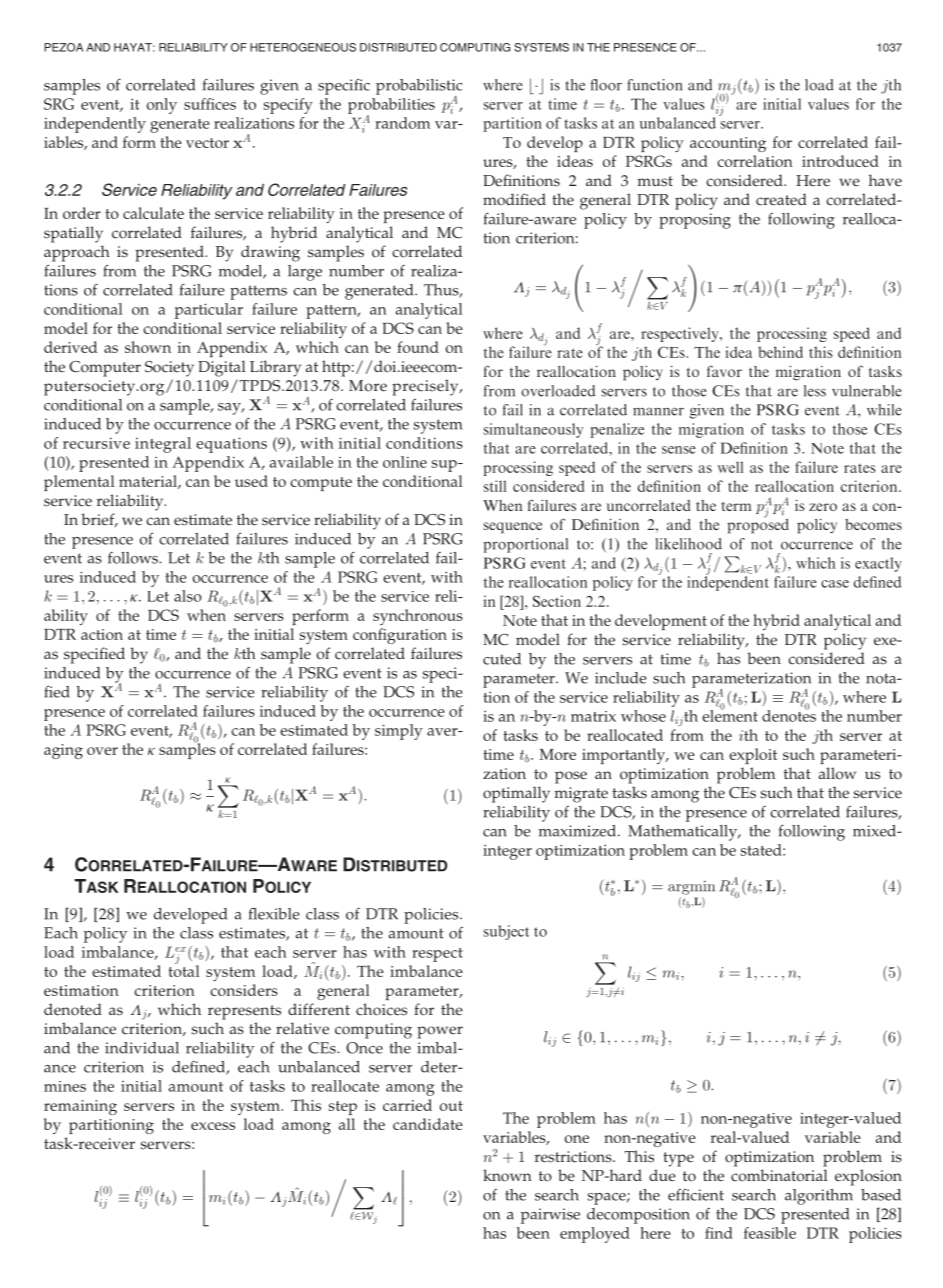 This screenshot has height=1288, width=943. I want to click on probabilistic, so click(419, 88).
